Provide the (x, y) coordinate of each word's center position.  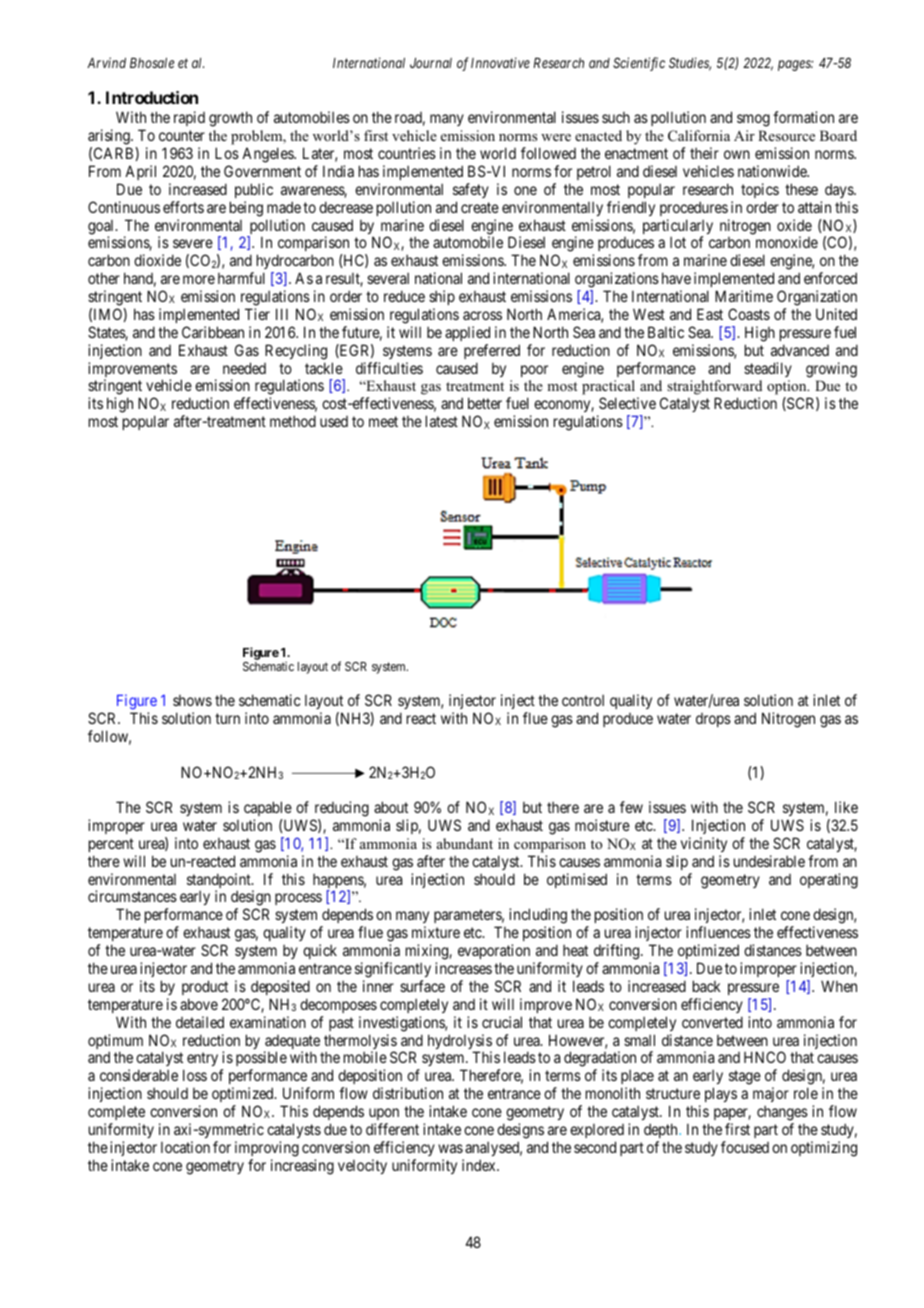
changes (782, 1113)
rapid (189, 118)
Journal (431, 63)
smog (753, 120)
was (450, 1148)
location (185, 1147)
